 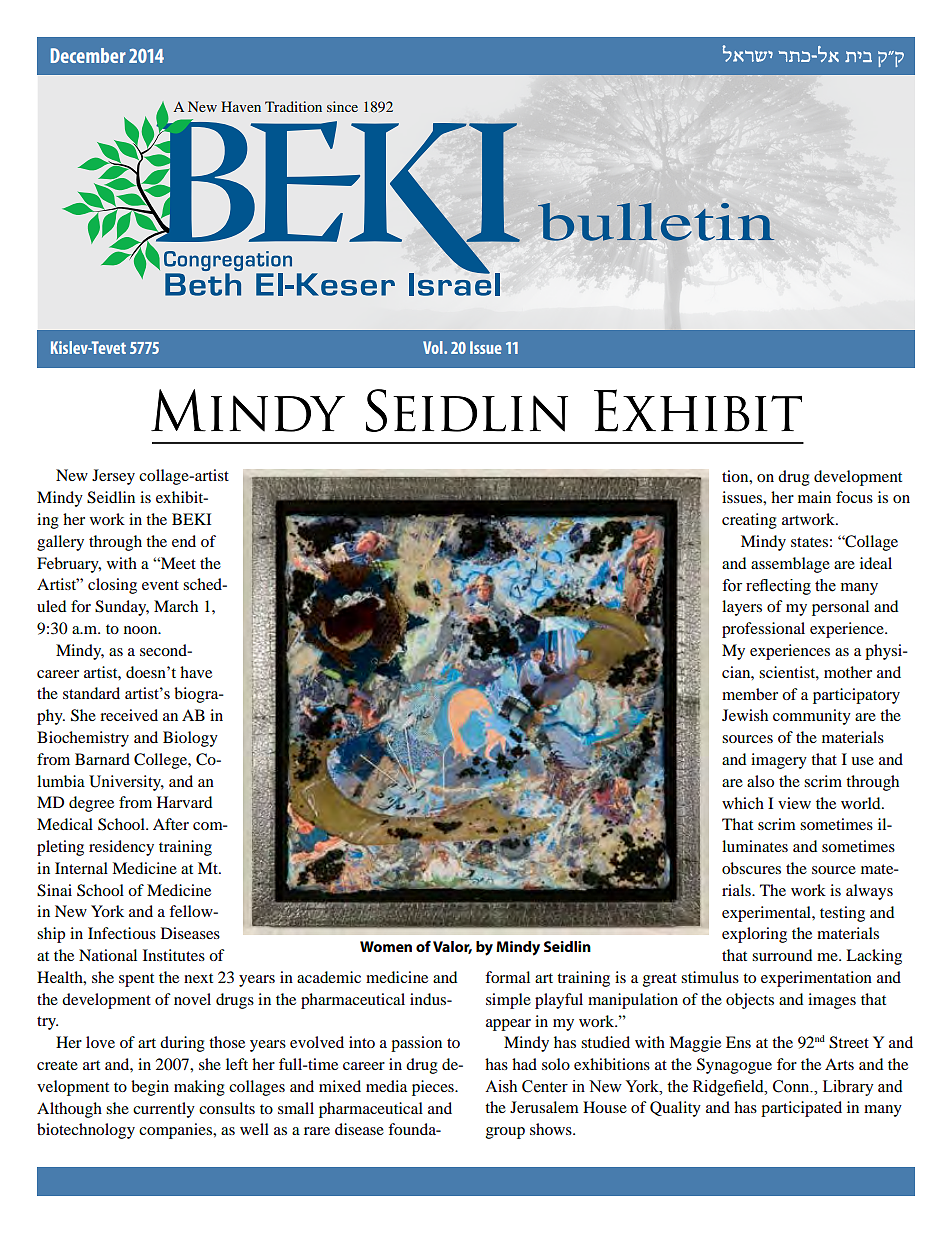 I want to click on since, so click(x=342, y=106).
